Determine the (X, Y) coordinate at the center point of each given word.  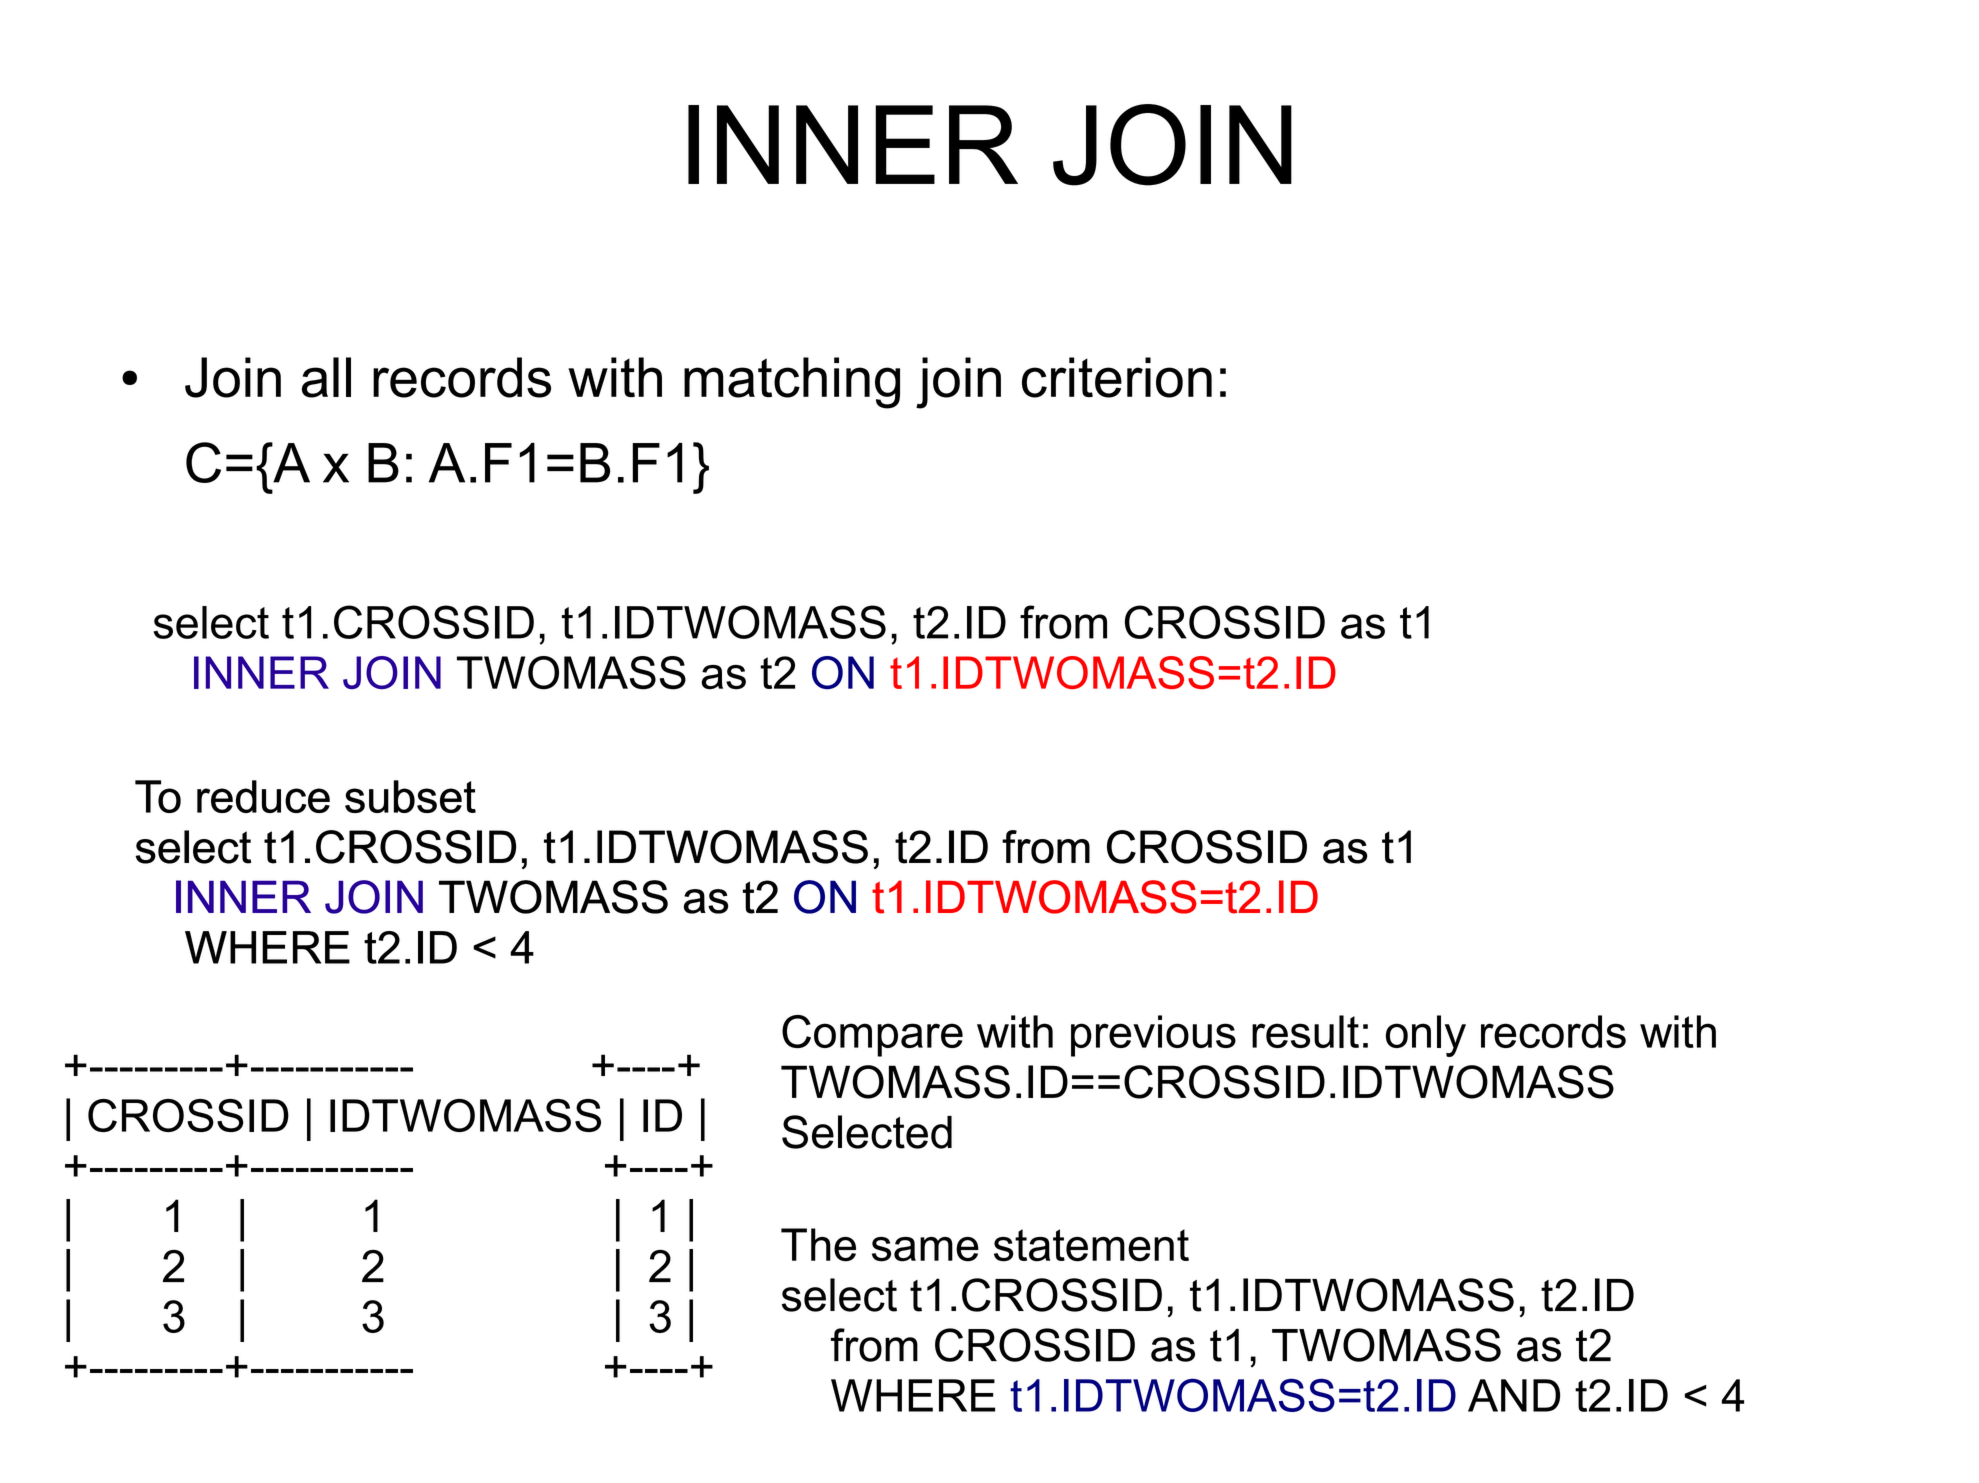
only (1426, 1036)
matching (792, 383)
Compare (872, 1036)
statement (1091, 1245)
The (818, 1245)
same (925, 1249)
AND (1514, 1395)
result (1305, 1031)
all (326, 377)
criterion (1117, 377)
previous (1153, 1036)
